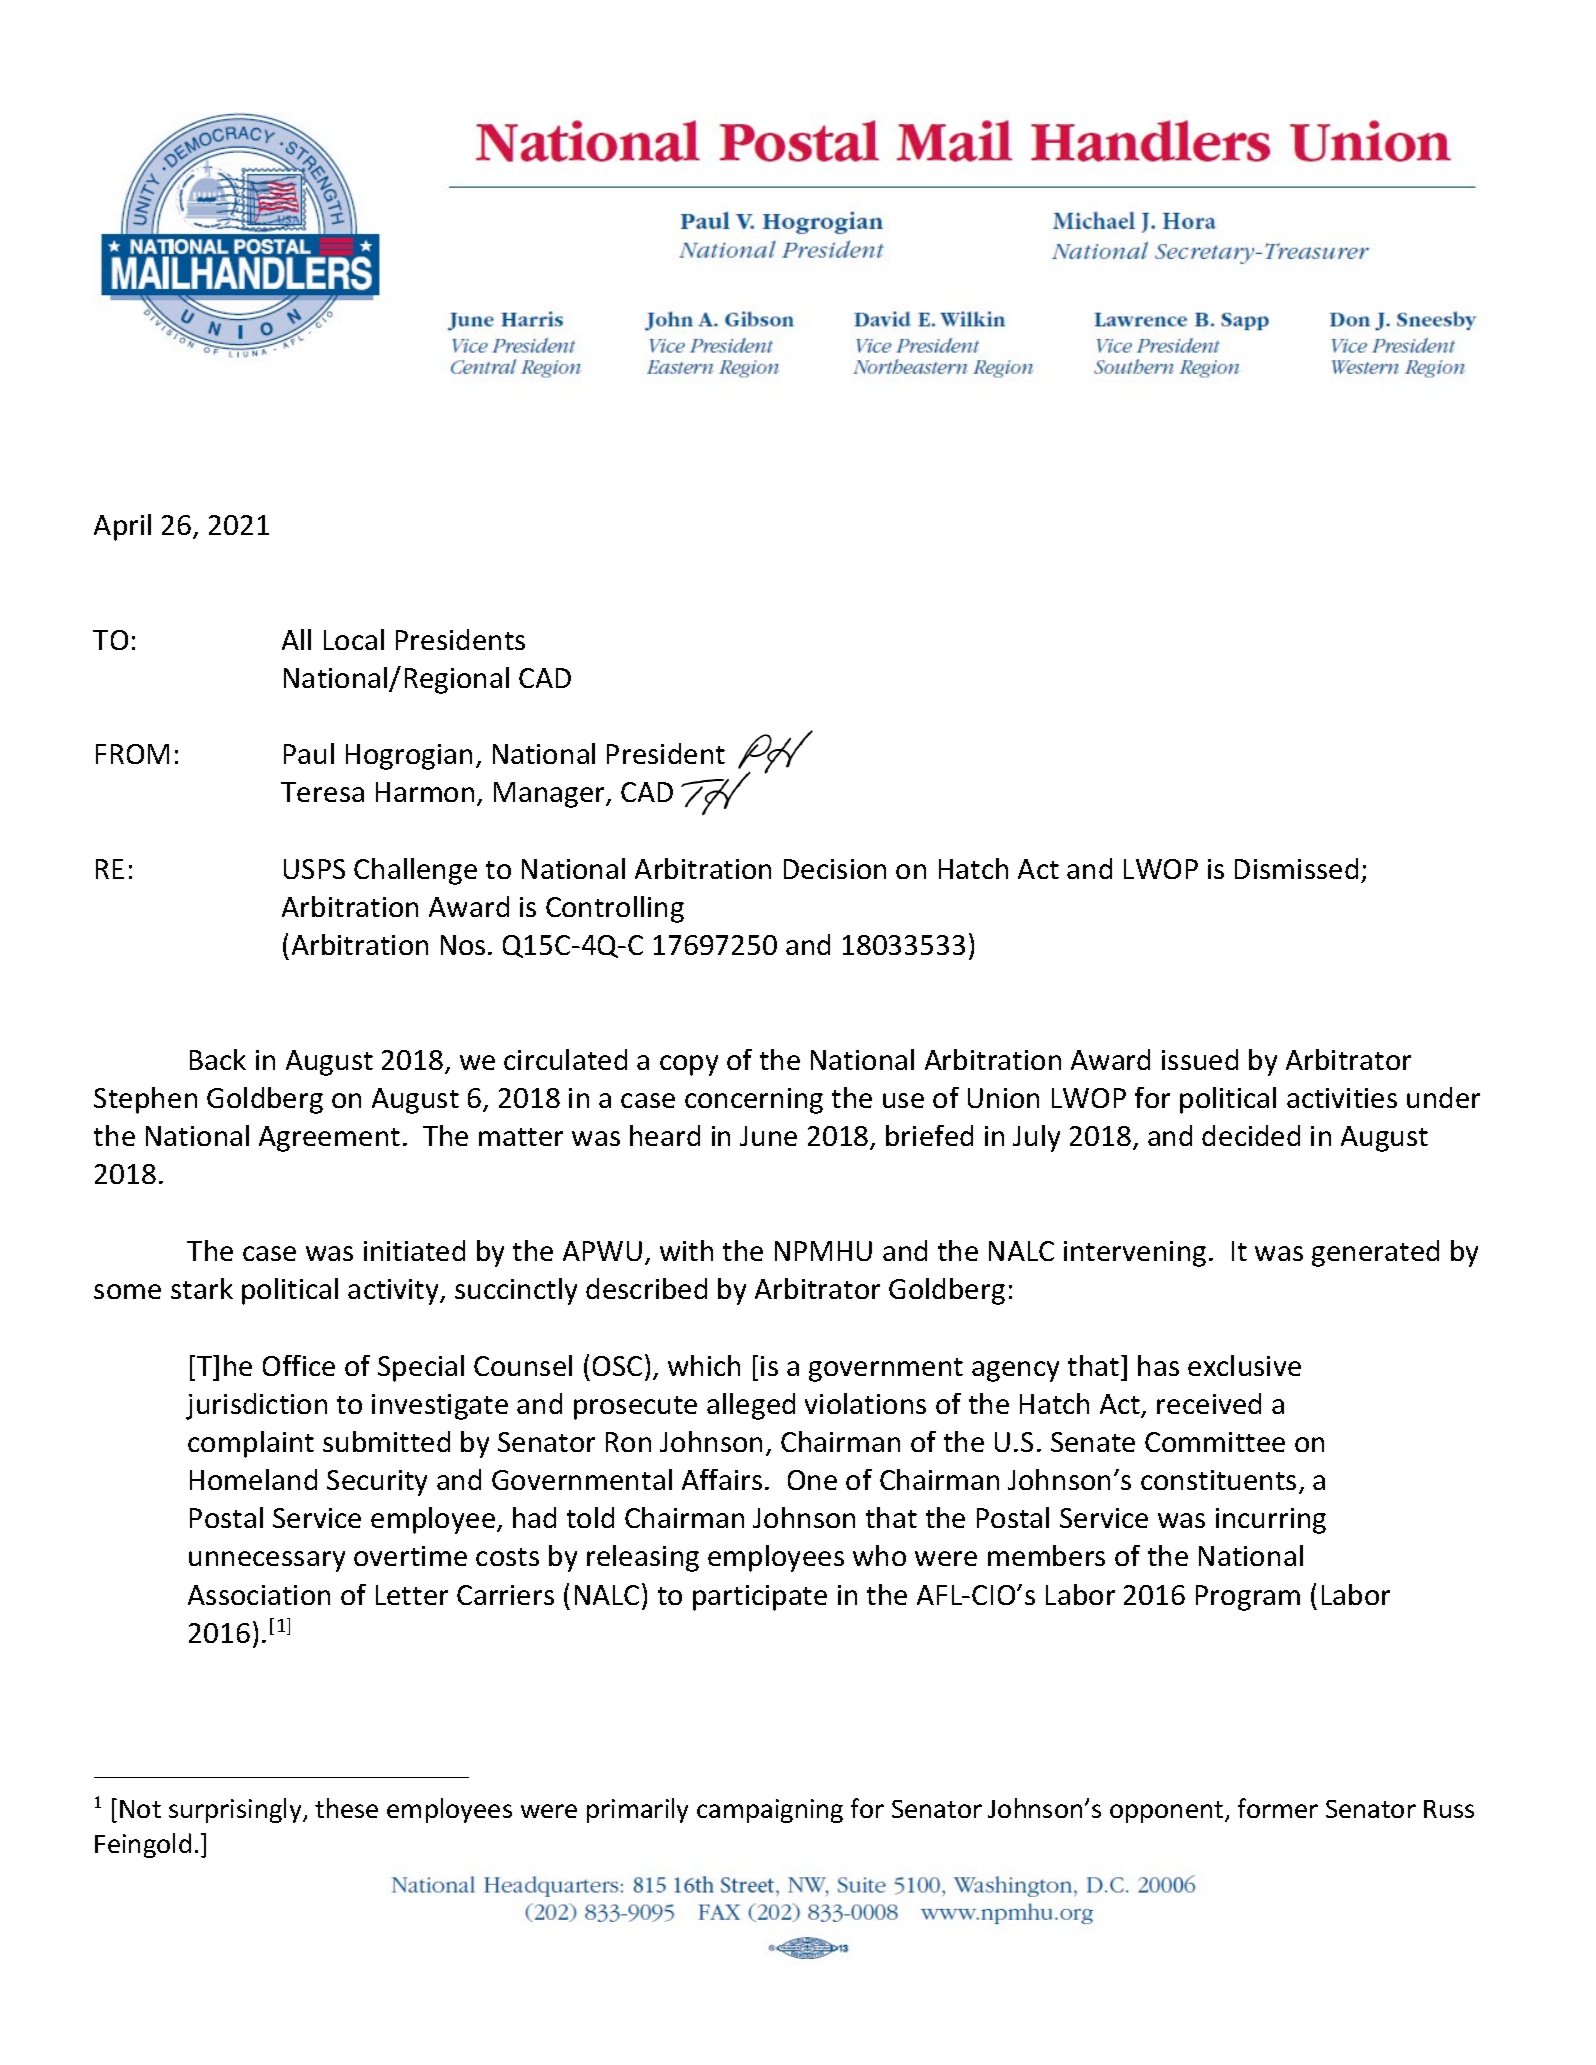 The width and height of the screenshot is (1596, 2065). I want to click on Dismissed, so click(1296, 868).
